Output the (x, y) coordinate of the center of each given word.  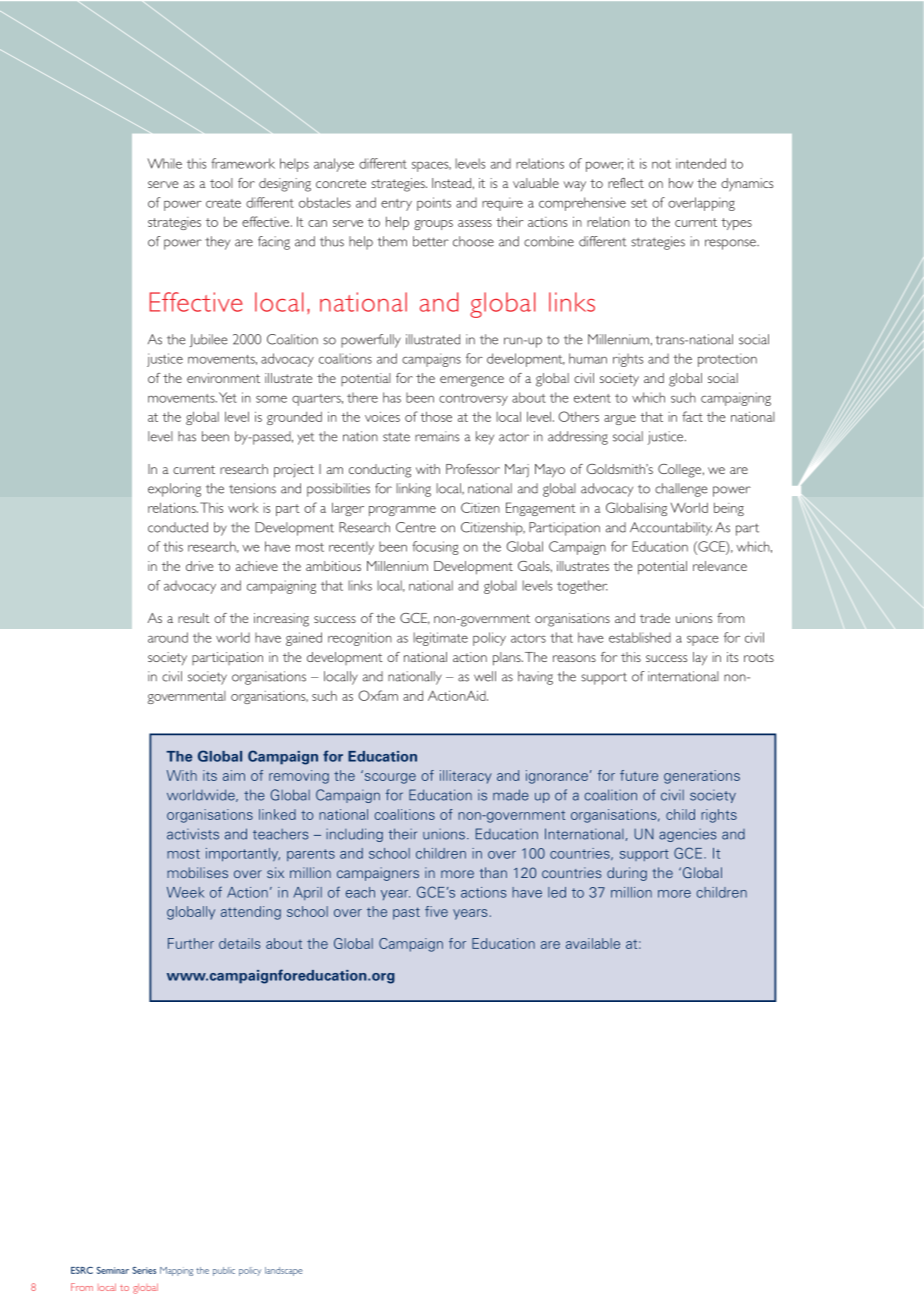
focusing (435, 548)
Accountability (671, 529)
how (681, 183)
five (436, 911)
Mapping (176, 1271)
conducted (178, 527)
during (627, 874)
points (434, 204)
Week (185, 892)
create (223, 203)
